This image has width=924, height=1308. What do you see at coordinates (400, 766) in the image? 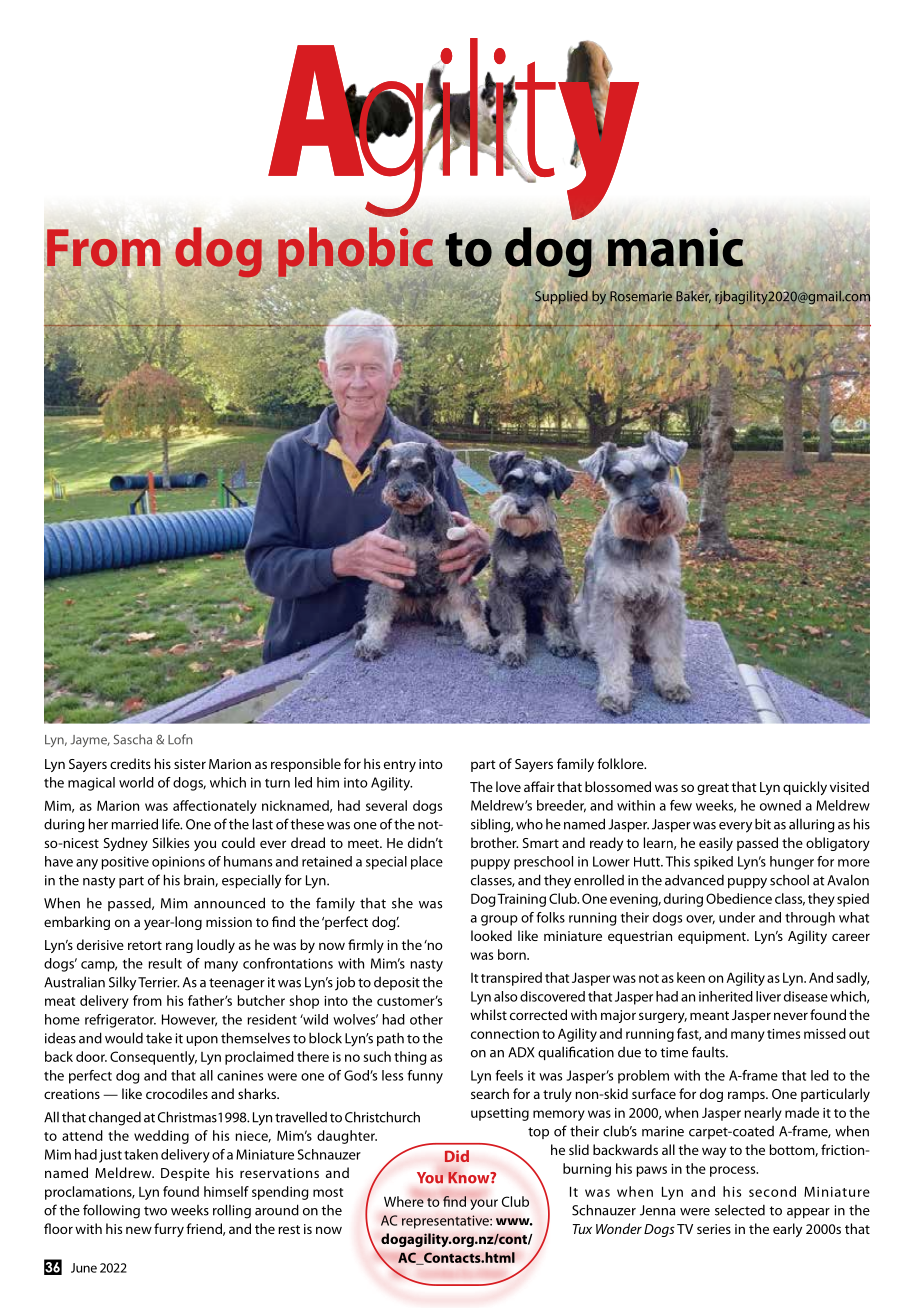
I see `entry` at bounding box center [400, 766].
